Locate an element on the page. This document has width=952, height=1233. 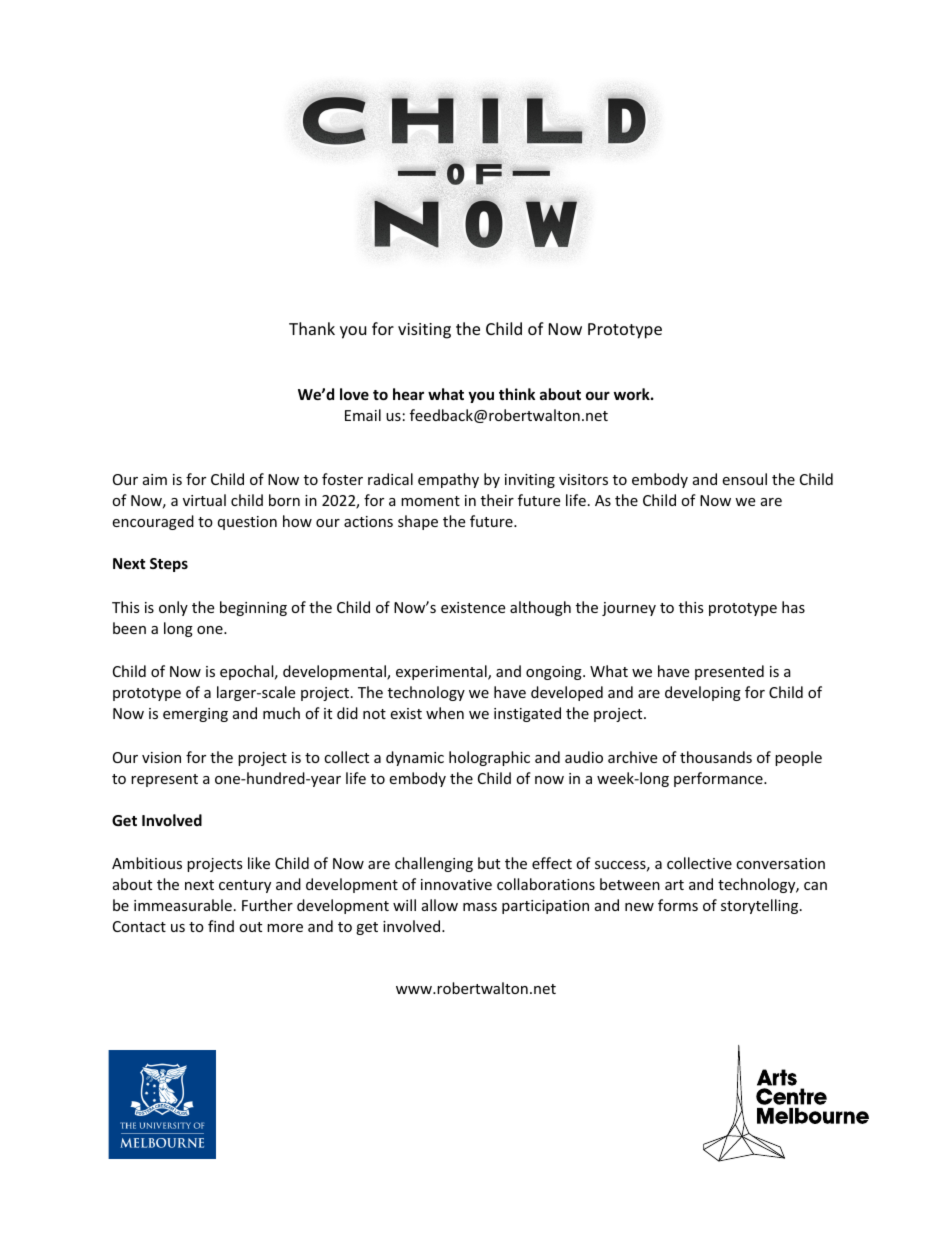
immeasurable is located at coordinates (183, 905).
